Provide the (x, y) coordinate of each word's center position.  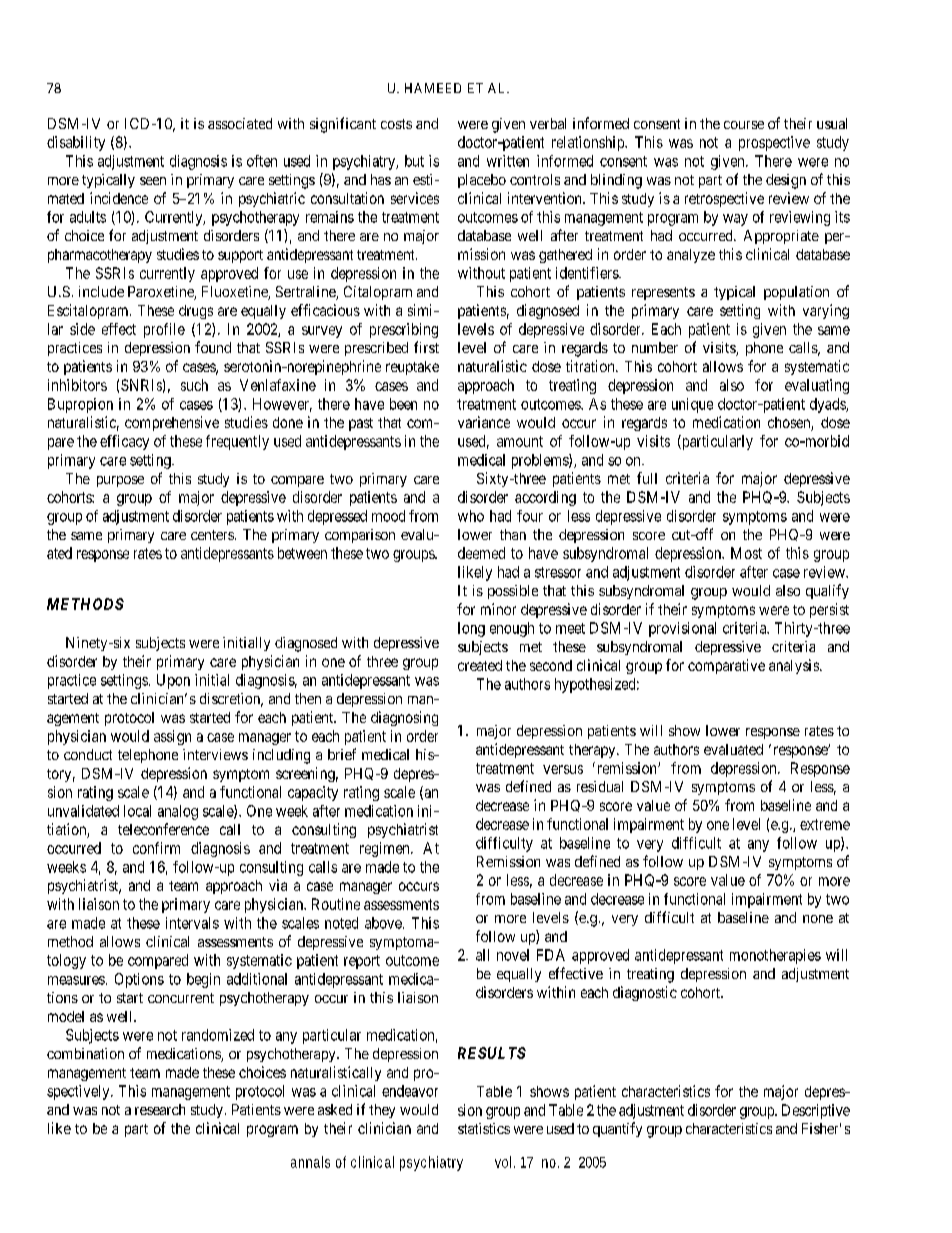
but (414, 161)
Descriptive (816, 1111)
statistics (484, 1128)
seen (153, 181)
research (160, 1109)
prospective (774, 143)
